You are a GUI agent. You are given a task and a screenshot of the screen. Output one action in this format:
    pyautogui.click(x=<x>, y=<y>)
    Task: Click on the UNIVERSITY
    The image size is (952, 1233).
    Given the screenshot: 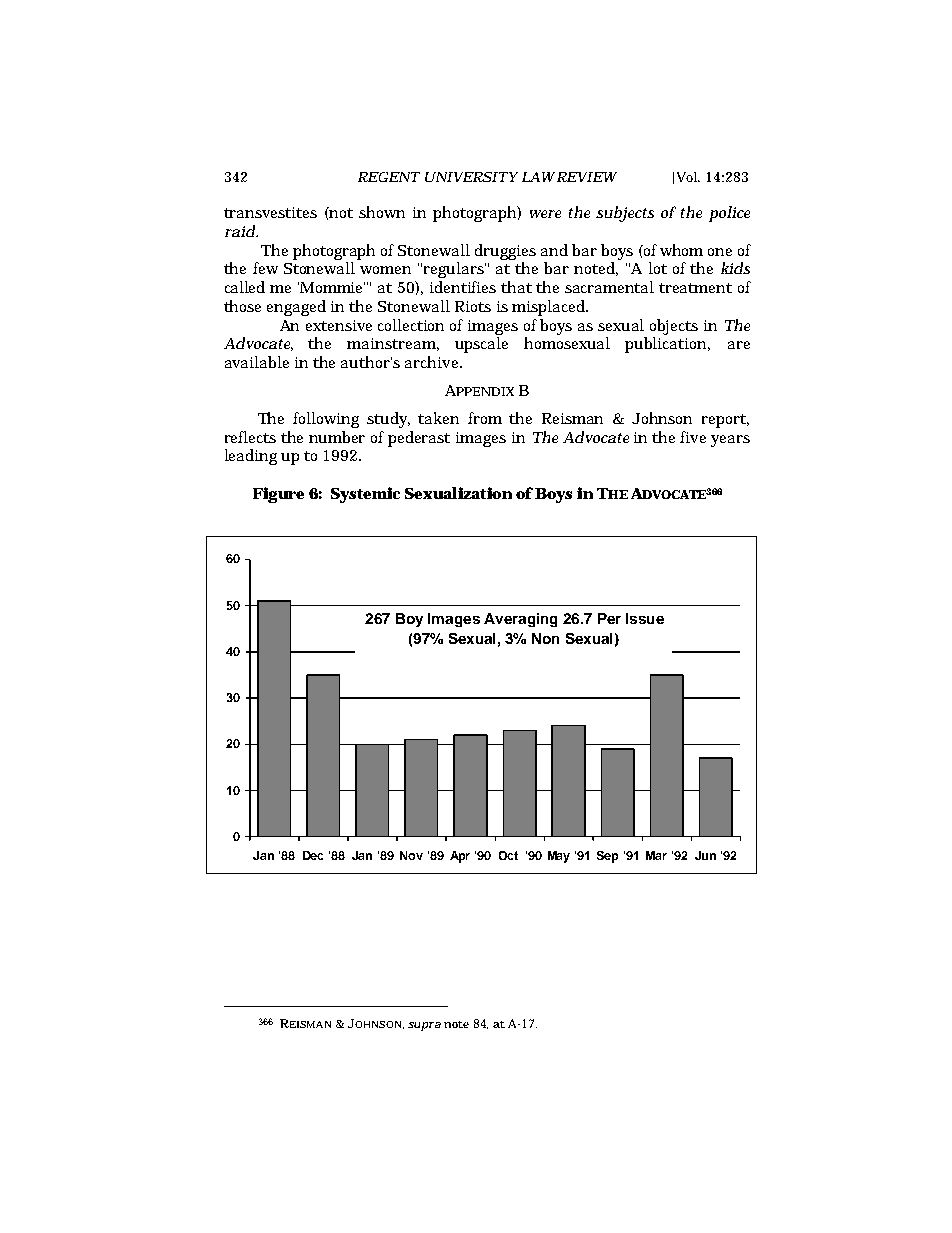 What is the action you would take?
    pyautogui.click(x=471, y=177)
